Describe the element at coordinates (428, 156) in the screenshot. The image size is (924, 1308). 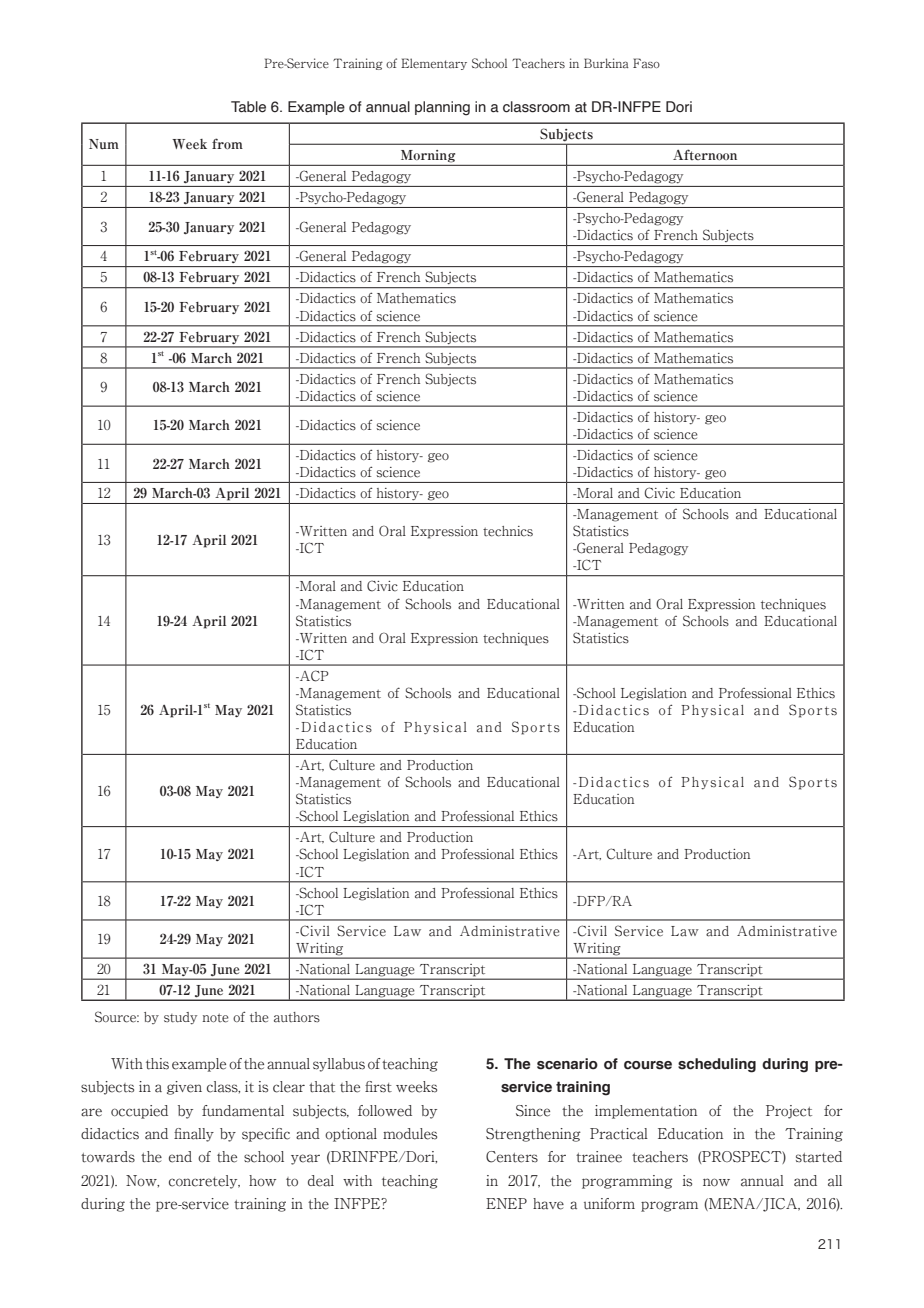
I see `Morning` at that location.
